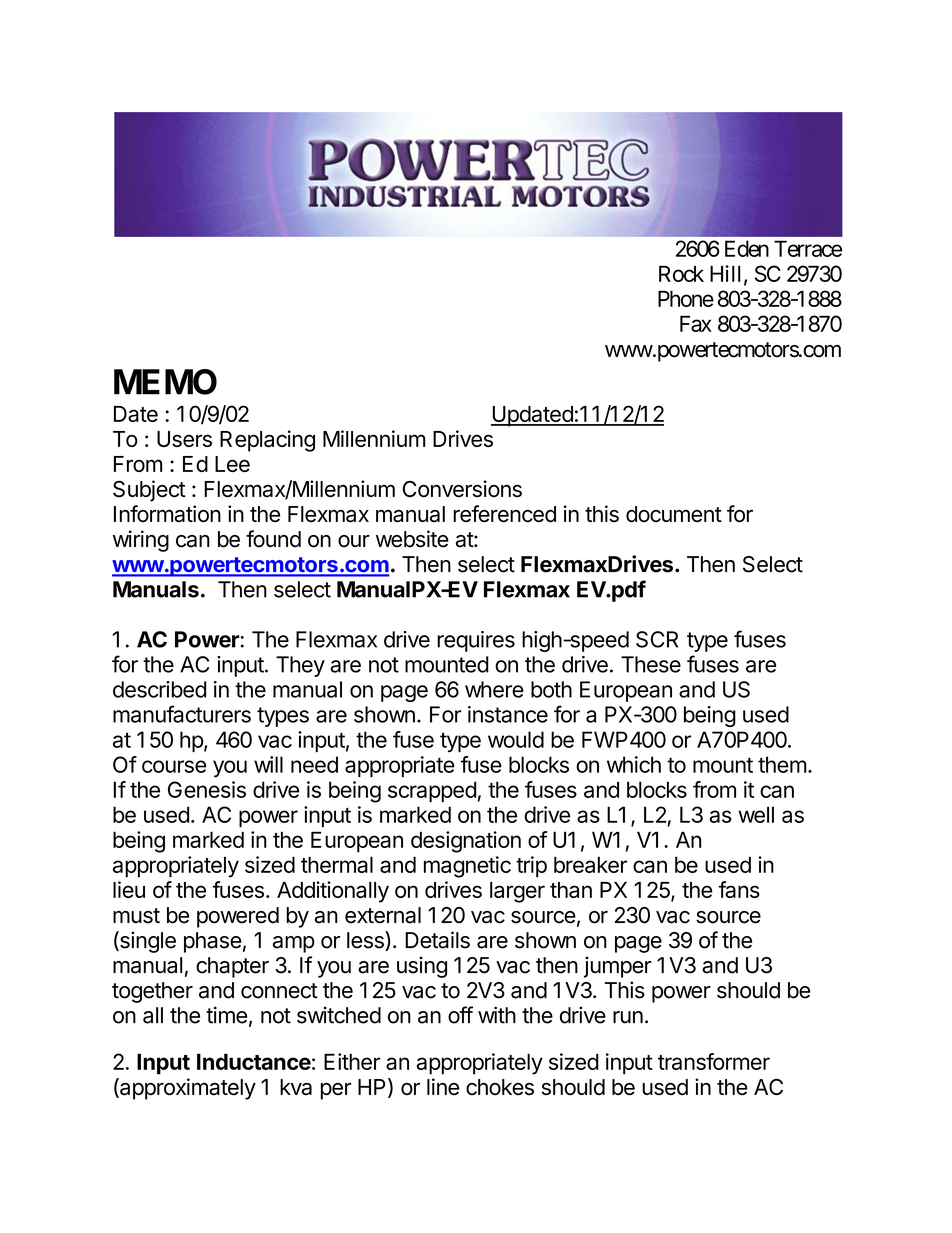 This screenshot has height=1233, width=952. Describe the element at coordinates (727, 274) in the screenshot. I see `Hill` at that location.
